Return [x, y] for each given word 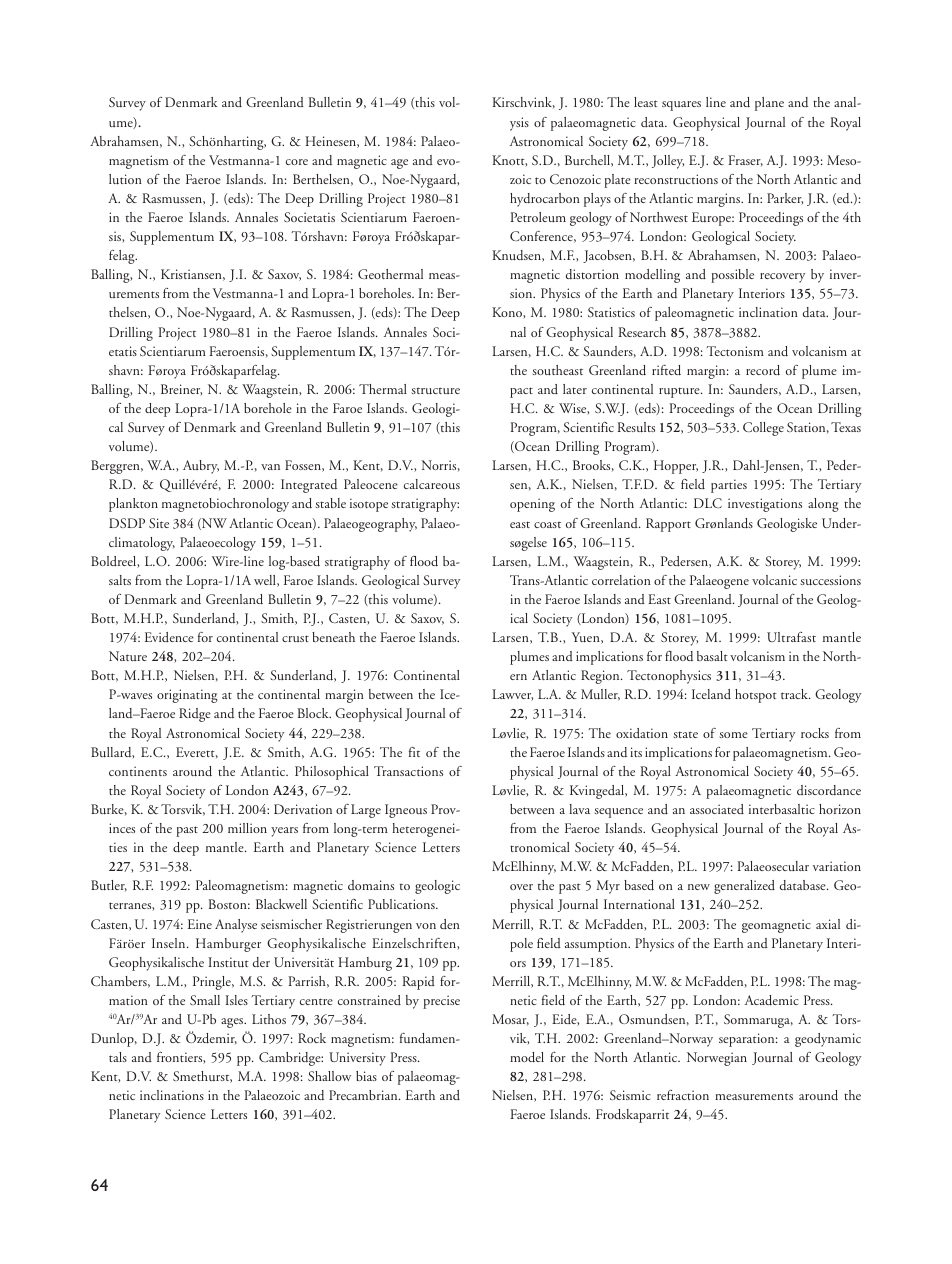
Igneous [406, 811]
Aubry [201, 467]
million [247, 828]
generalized [744, 887]
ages [233, 1023]
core [297, 162]
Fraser [745, 161]
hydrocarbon [545, 200]
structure [436, 391]
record [763, 370]
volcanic [774, 580]
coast [547, 525]
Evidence [169, 637]
